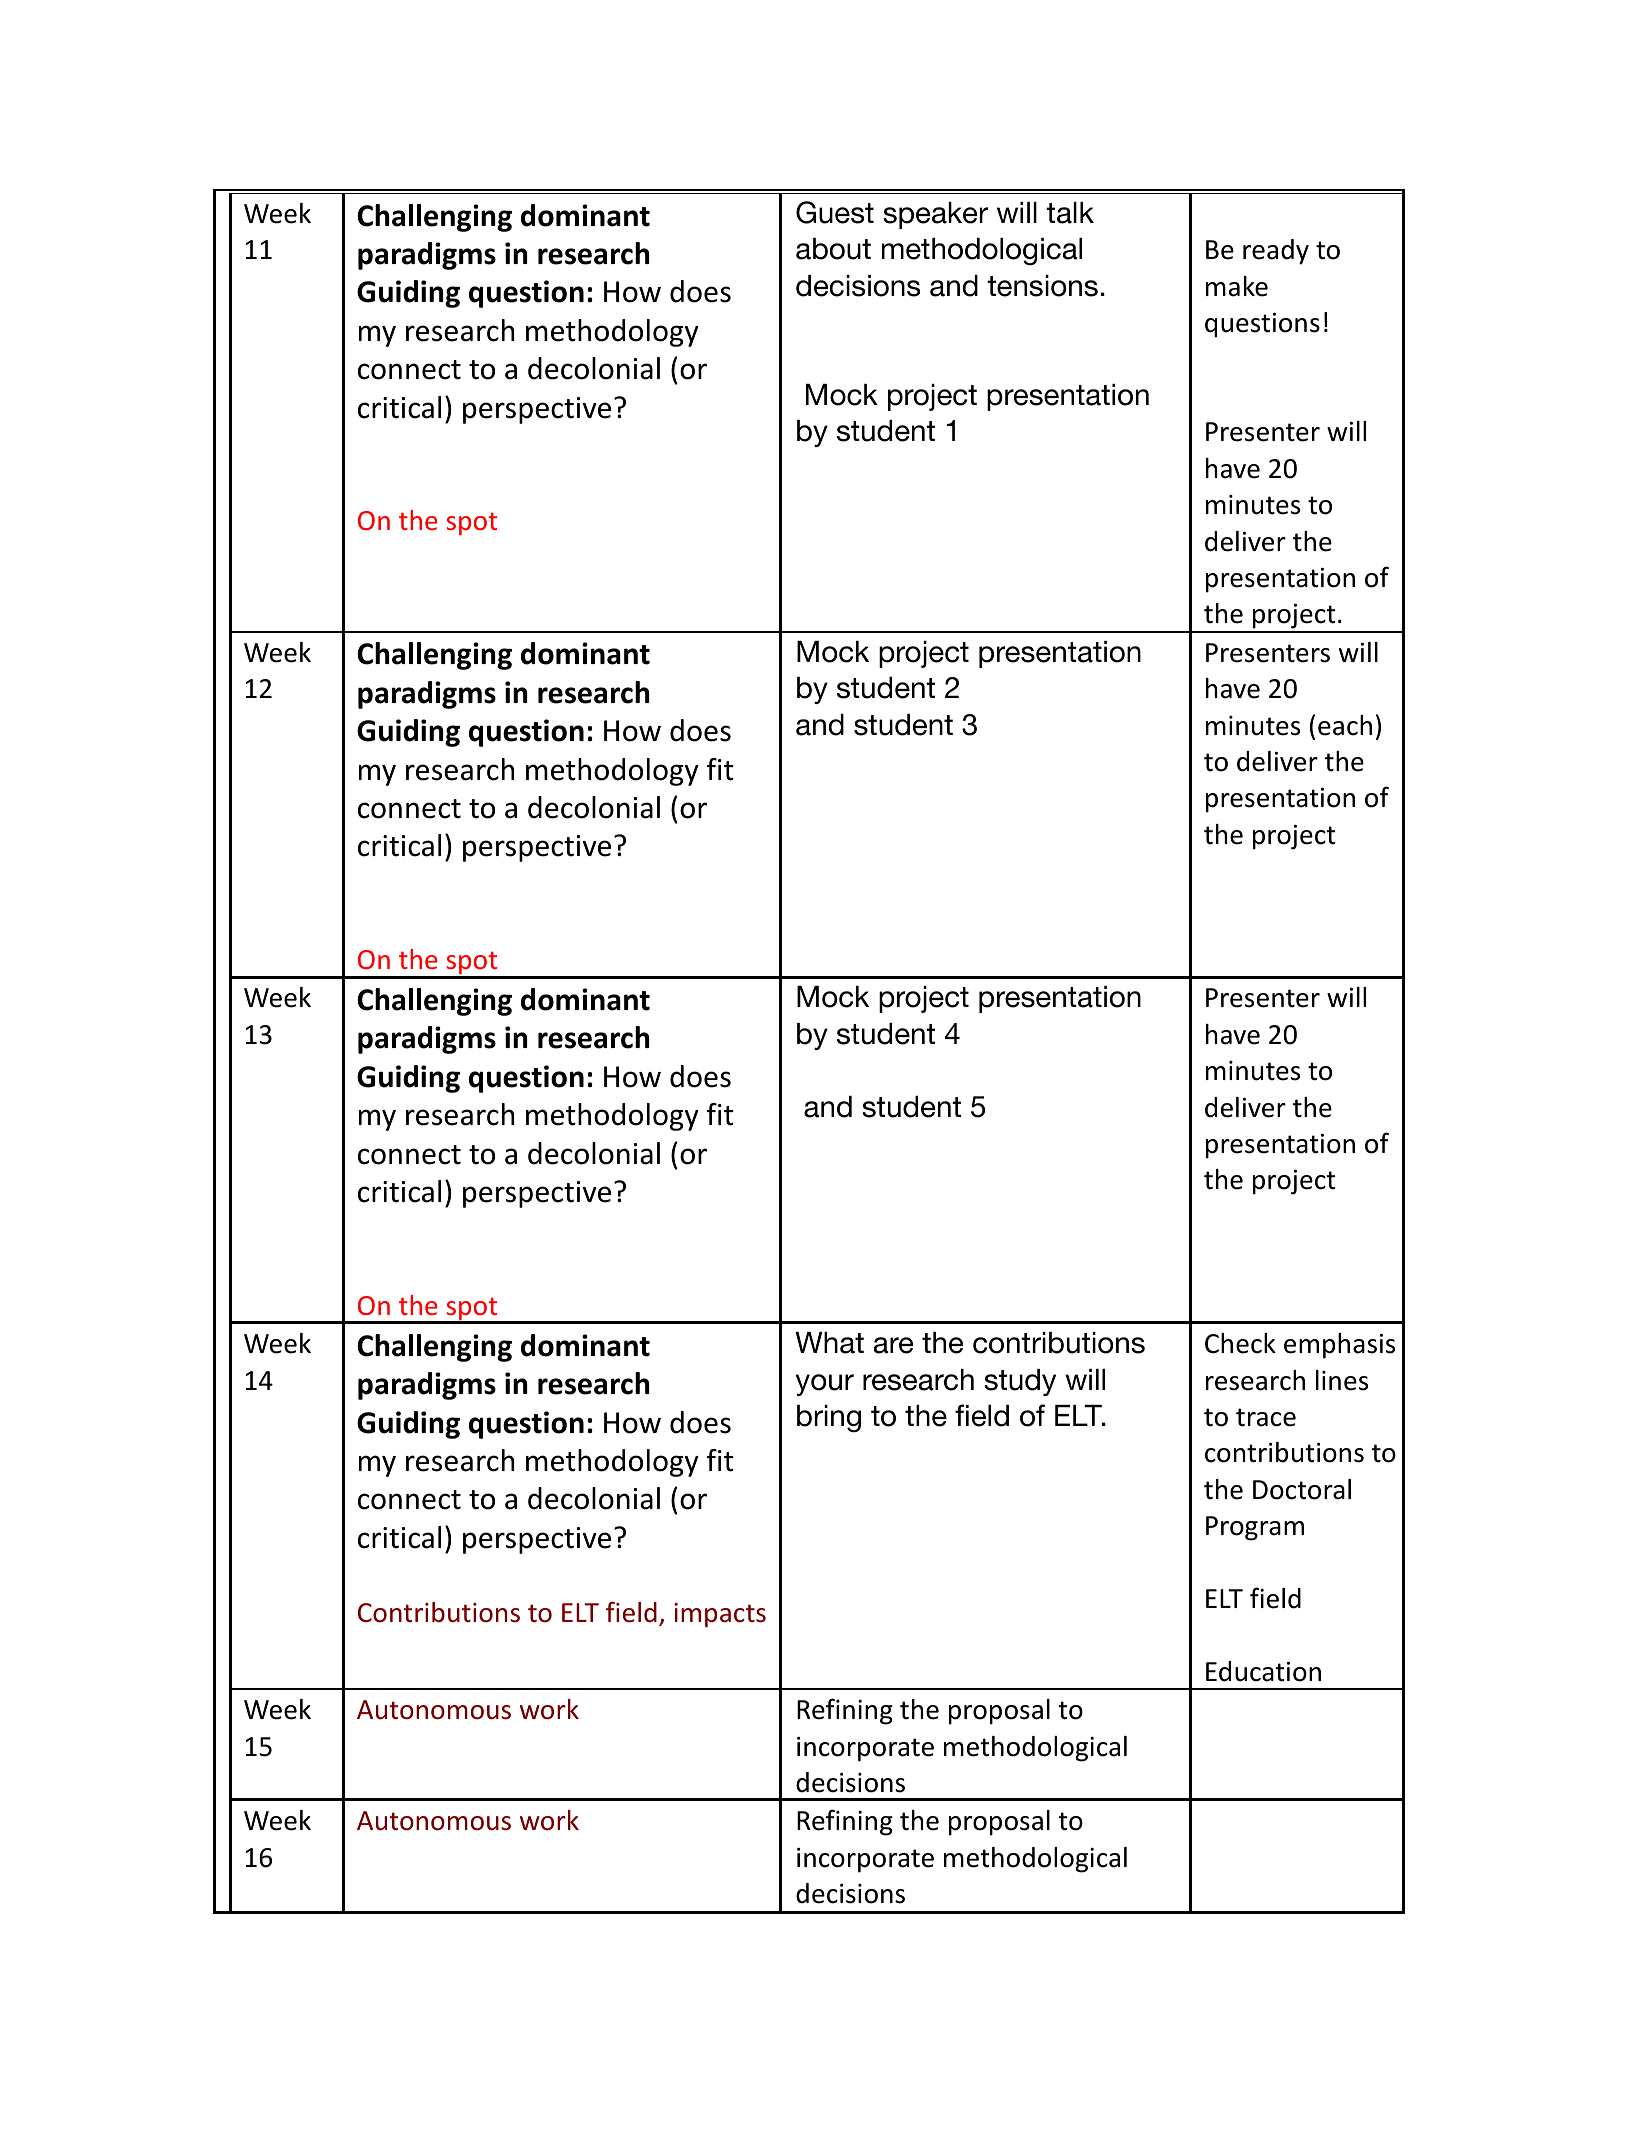 The height and width of the screenshot is (2135, 1650). Describe the element at coordinates (1240, 1343) in the screenshot. I see `Check` at that location.
